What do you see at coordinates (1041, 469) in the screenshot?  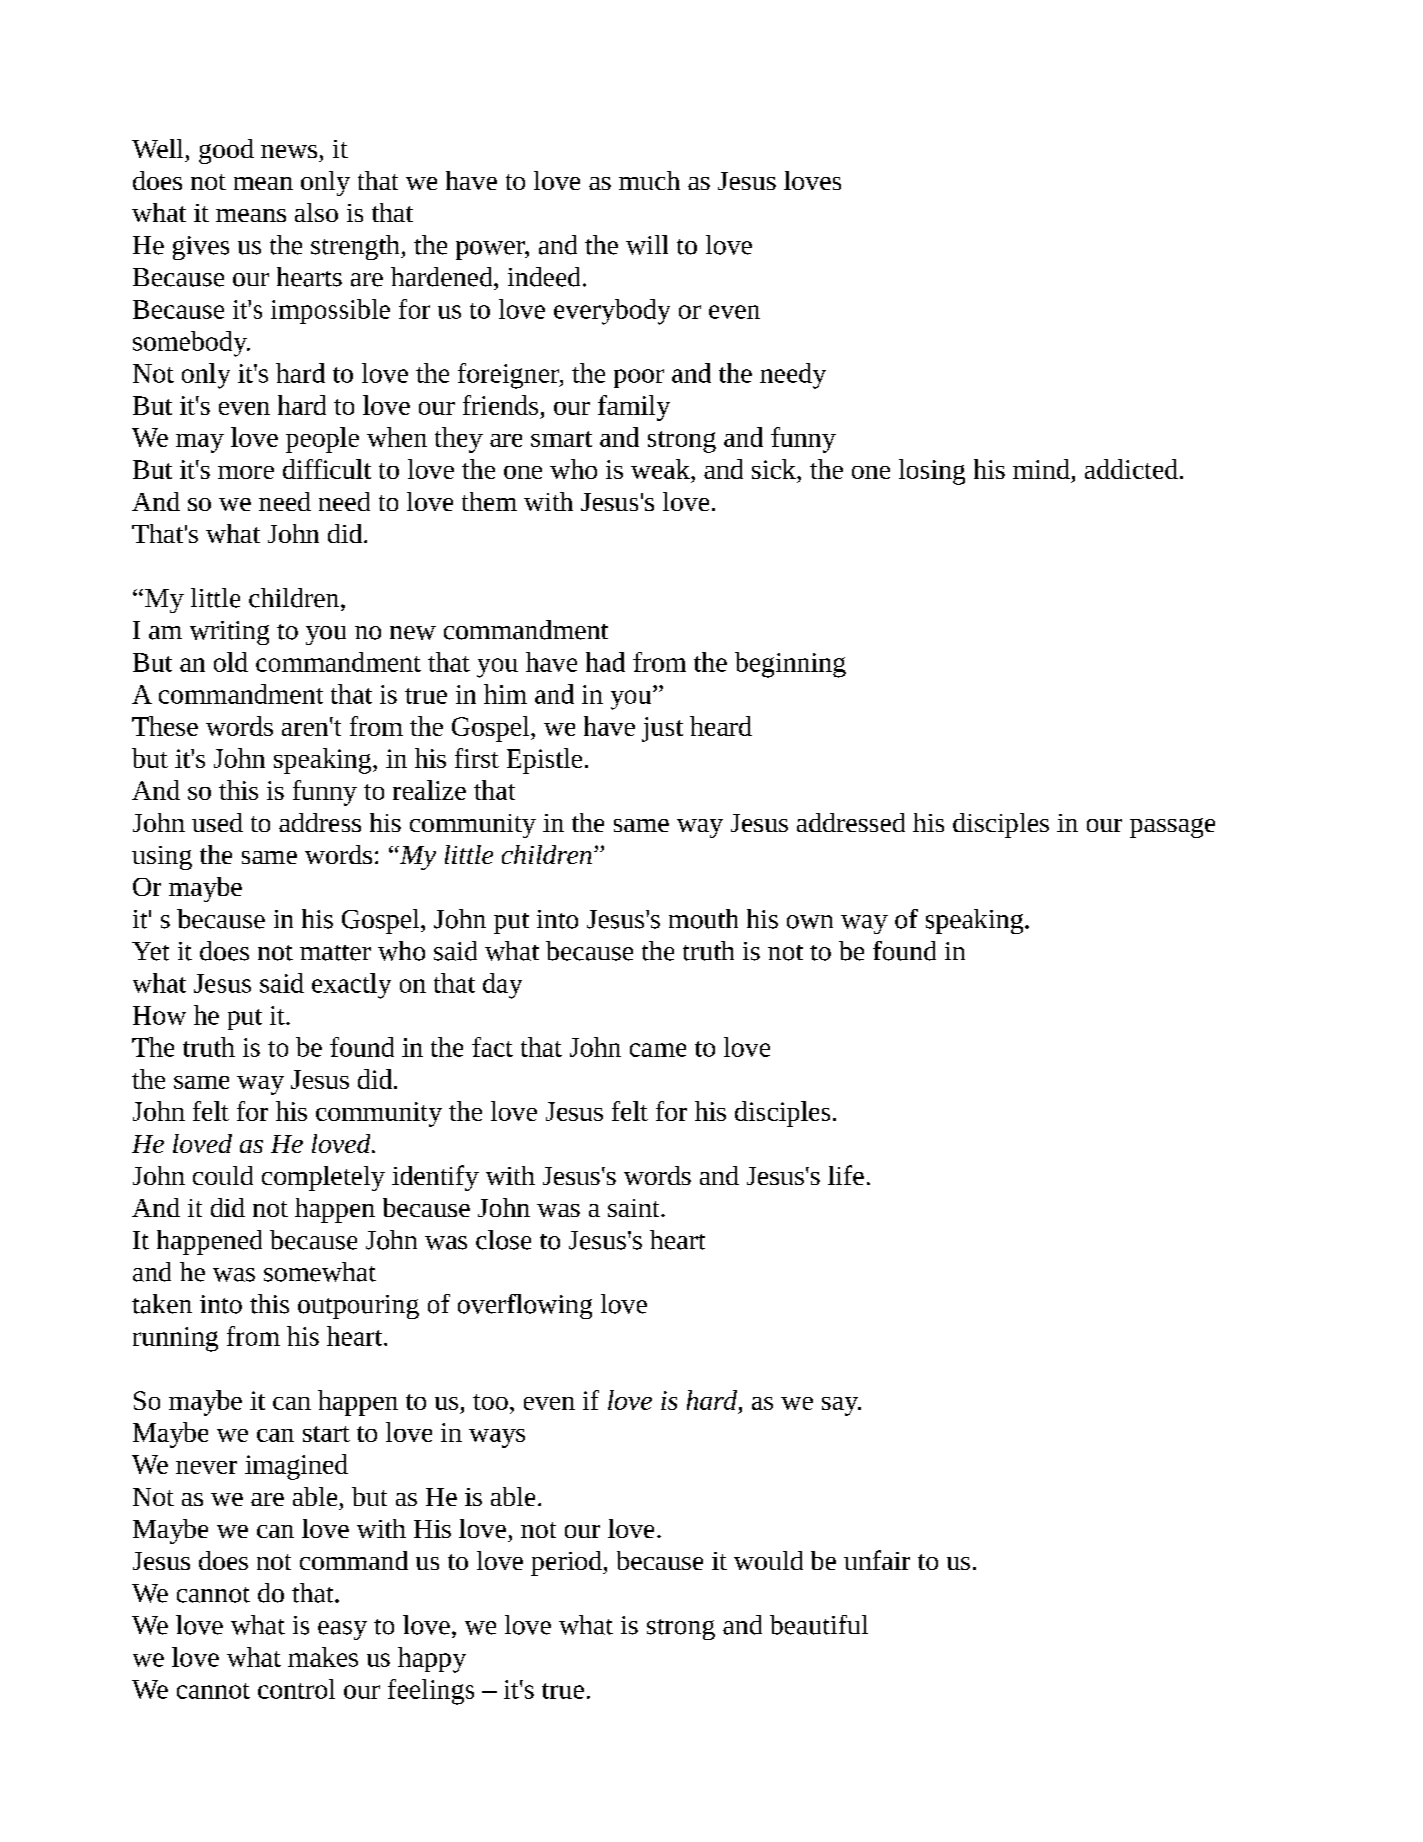 I see `mind` at bounding box center [1041, 469].
